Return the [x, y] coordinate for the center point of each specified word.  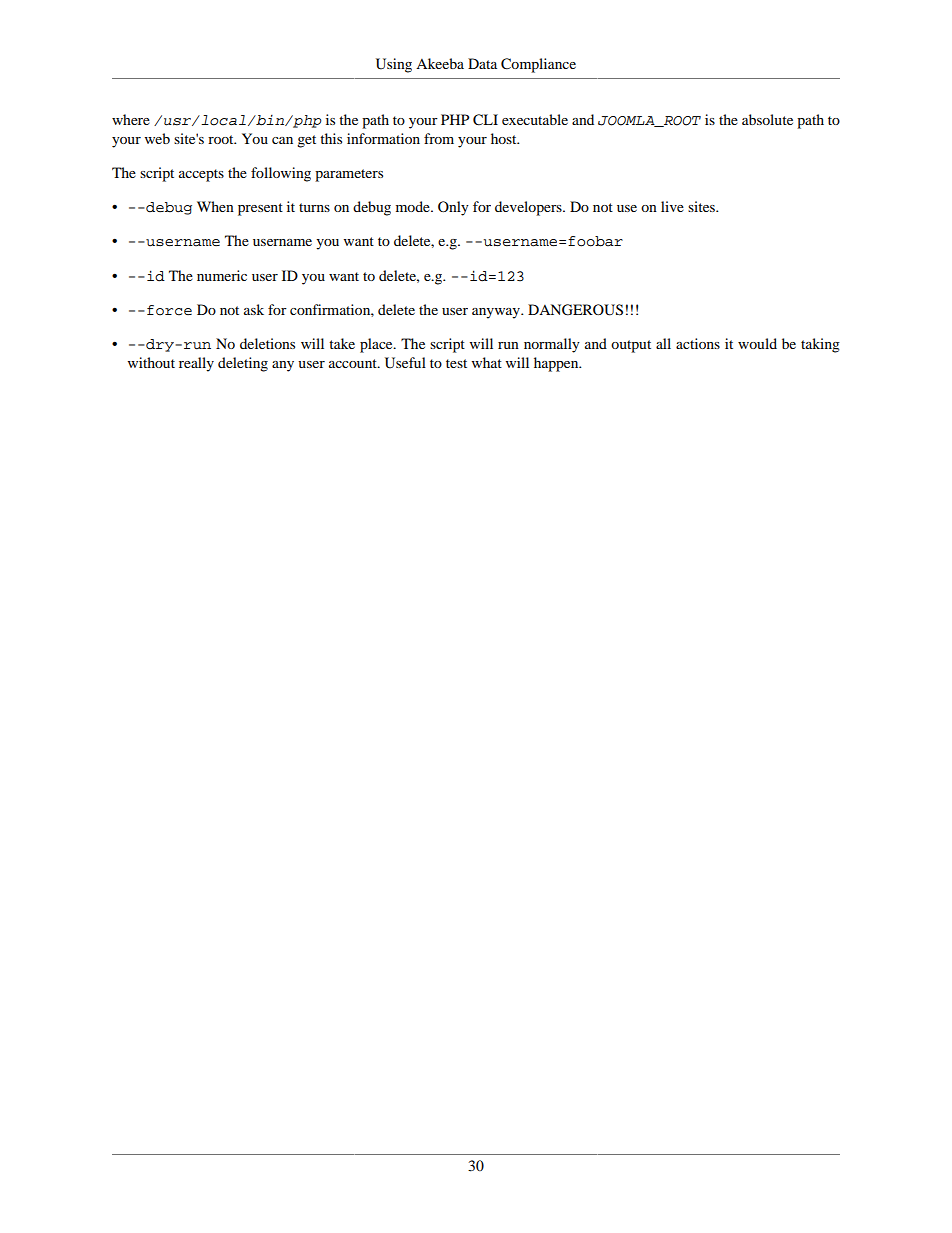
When [215, 206]
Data [482, 63]
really [196, 364]
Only [453, 208]
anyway [497, 313]
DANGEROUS [575, 310]
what [487, 362]
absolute [767, 119]
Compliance [538, 65]
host [505, 138]
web [157, 138]
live [672, 206]
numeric [222, 275]
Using [394, 65]
